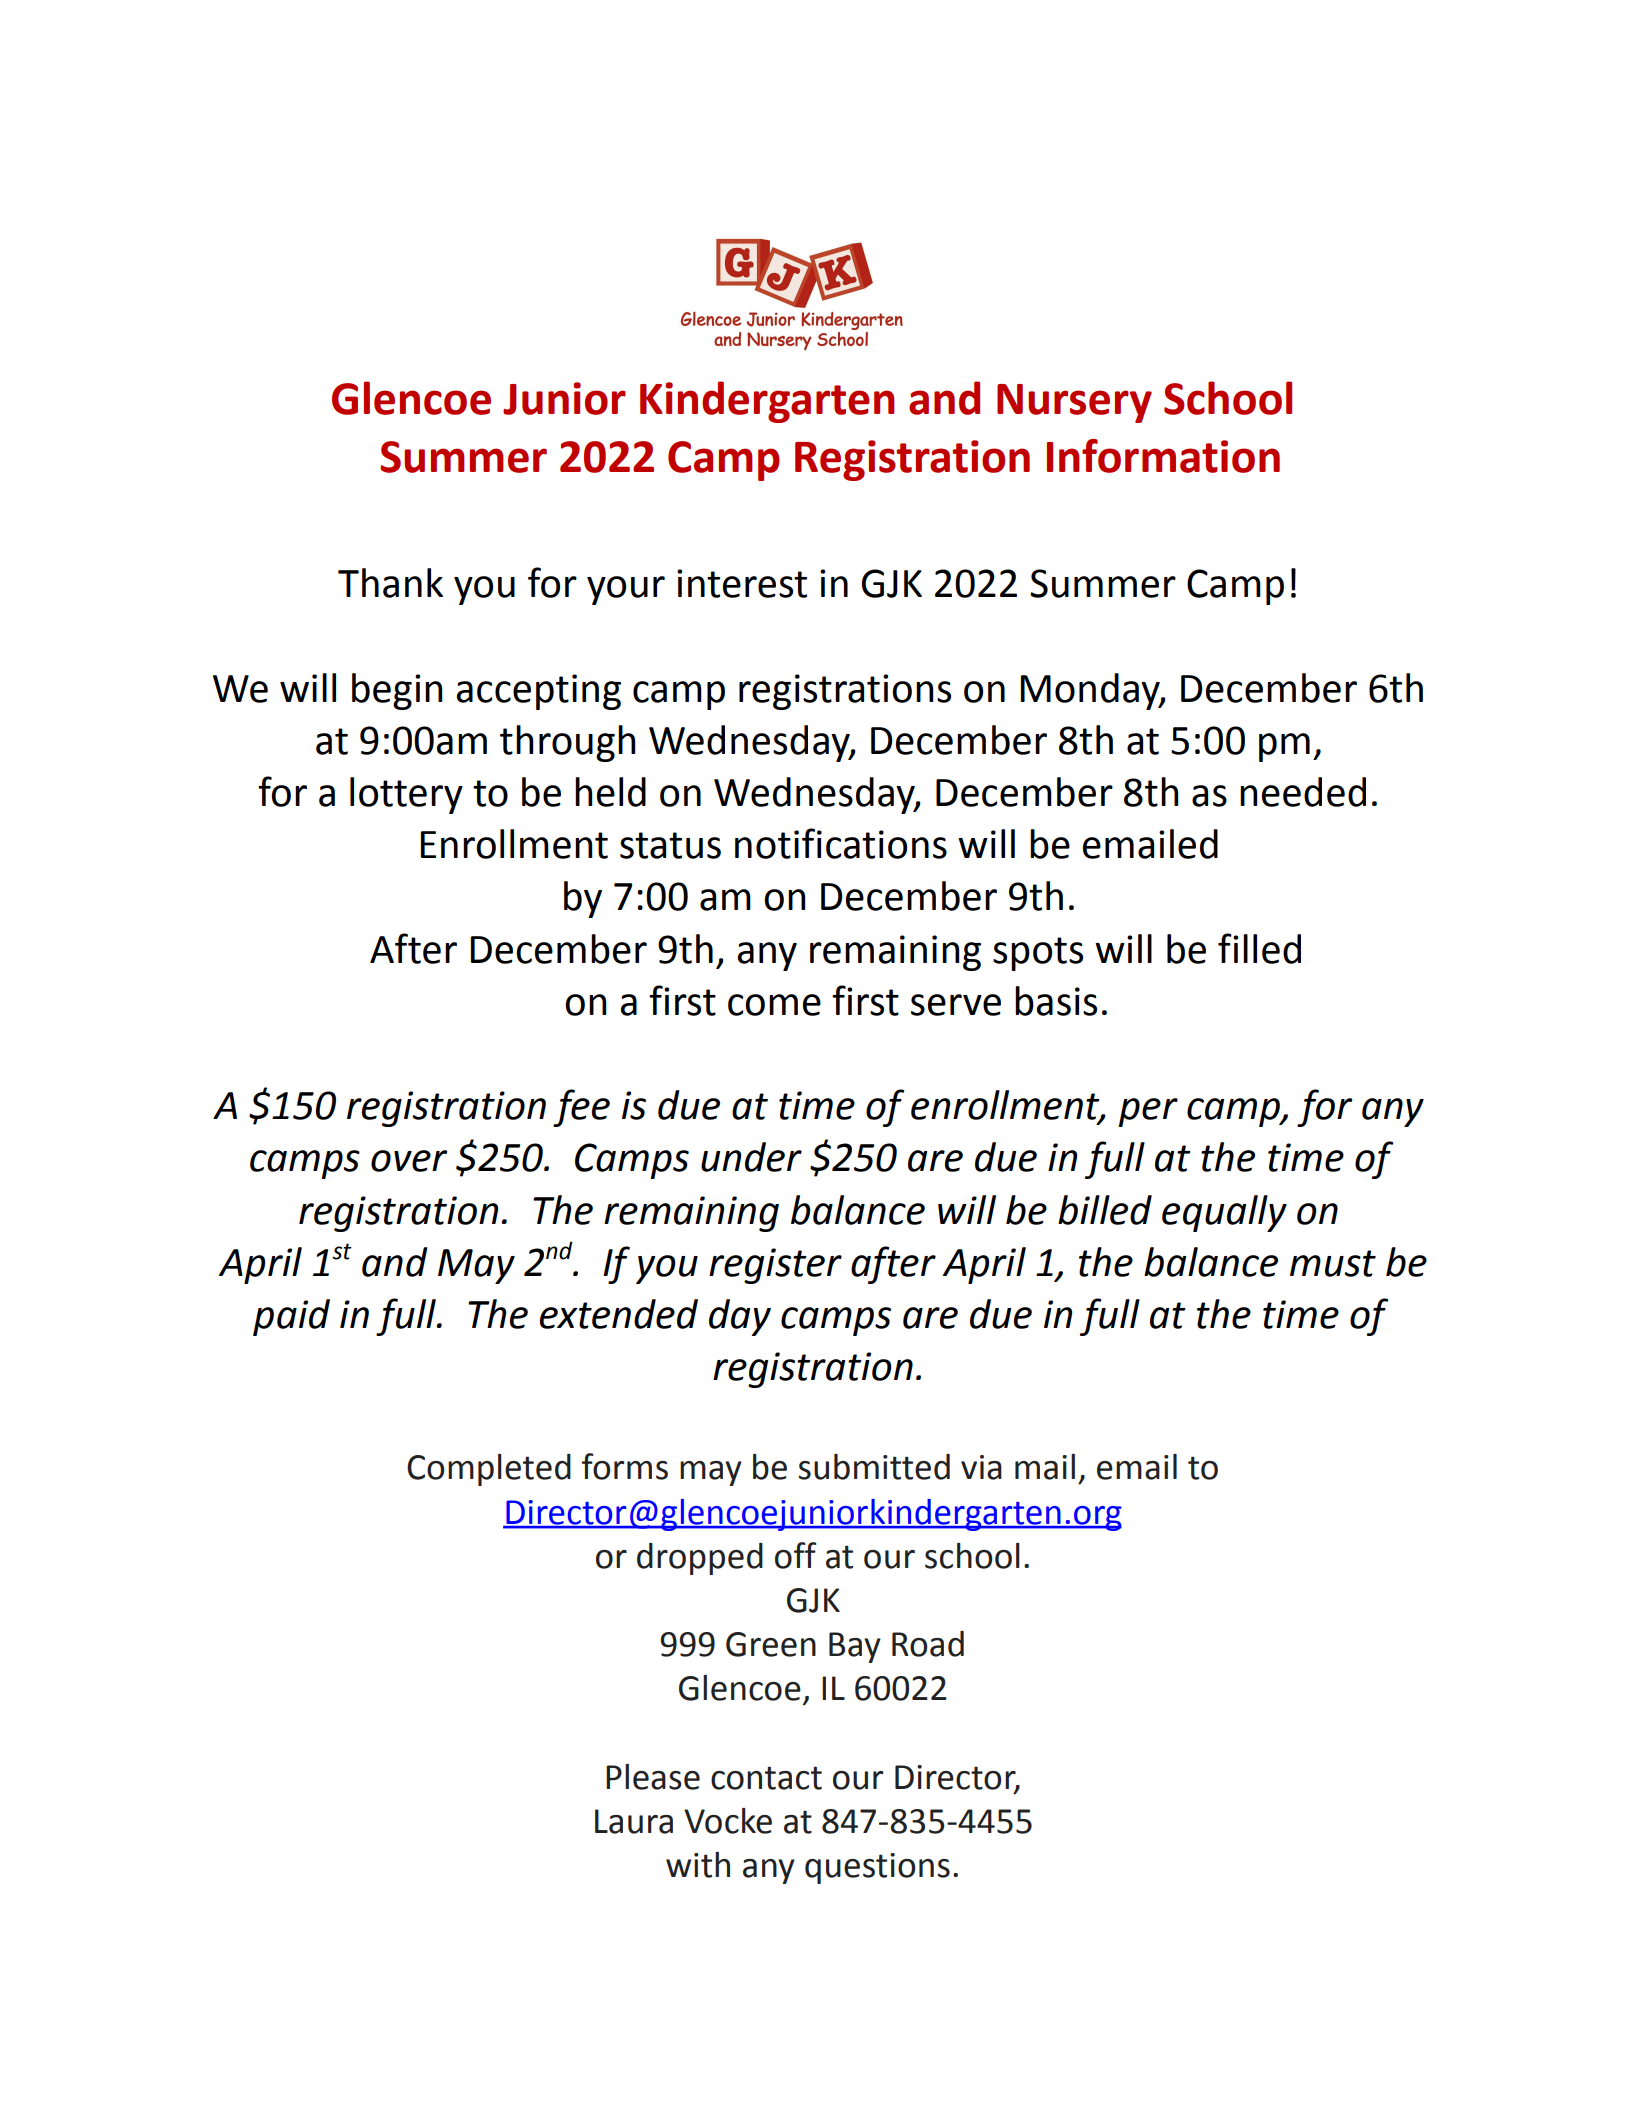  I want to click on begin, so click(397, 691).
